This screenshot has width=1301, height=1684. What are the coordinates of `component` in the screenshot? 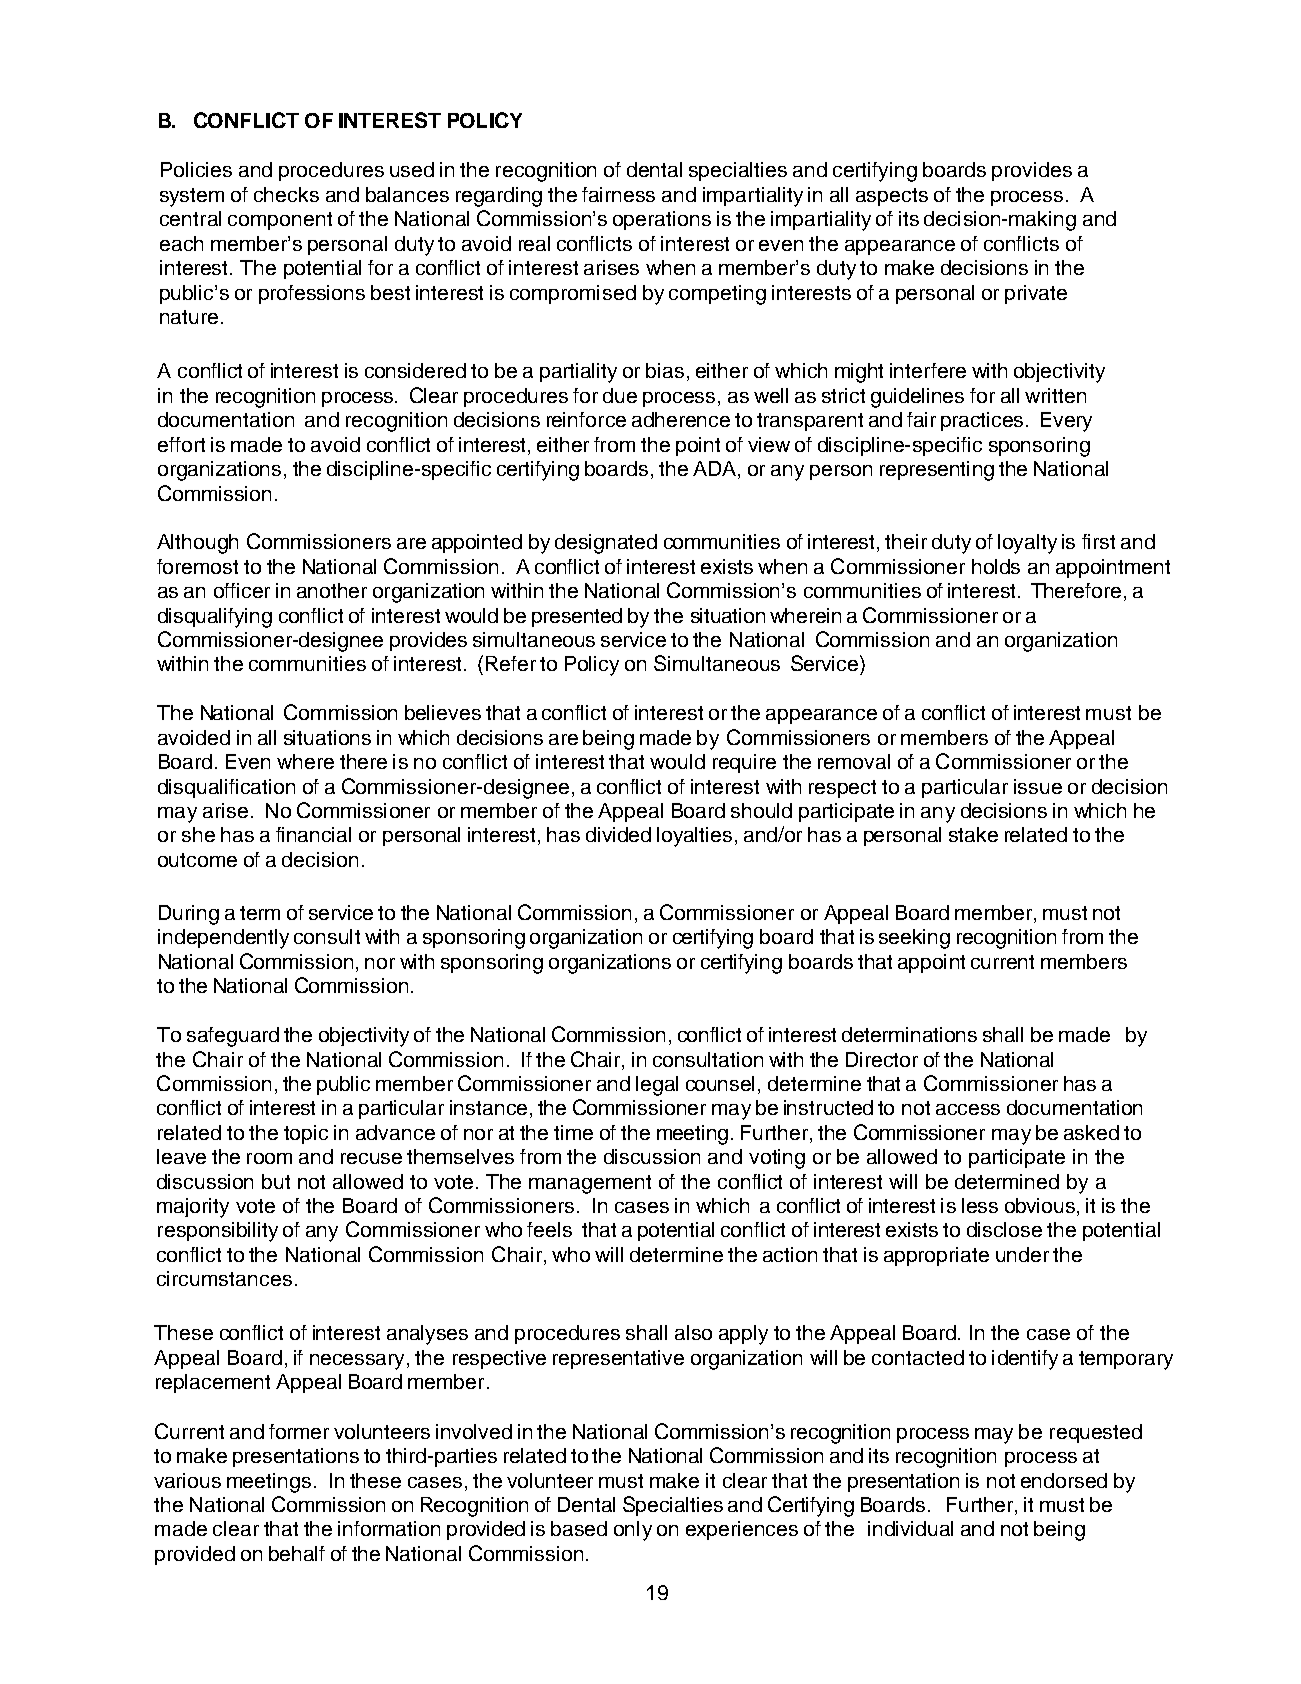 It's located at (280, 221).
